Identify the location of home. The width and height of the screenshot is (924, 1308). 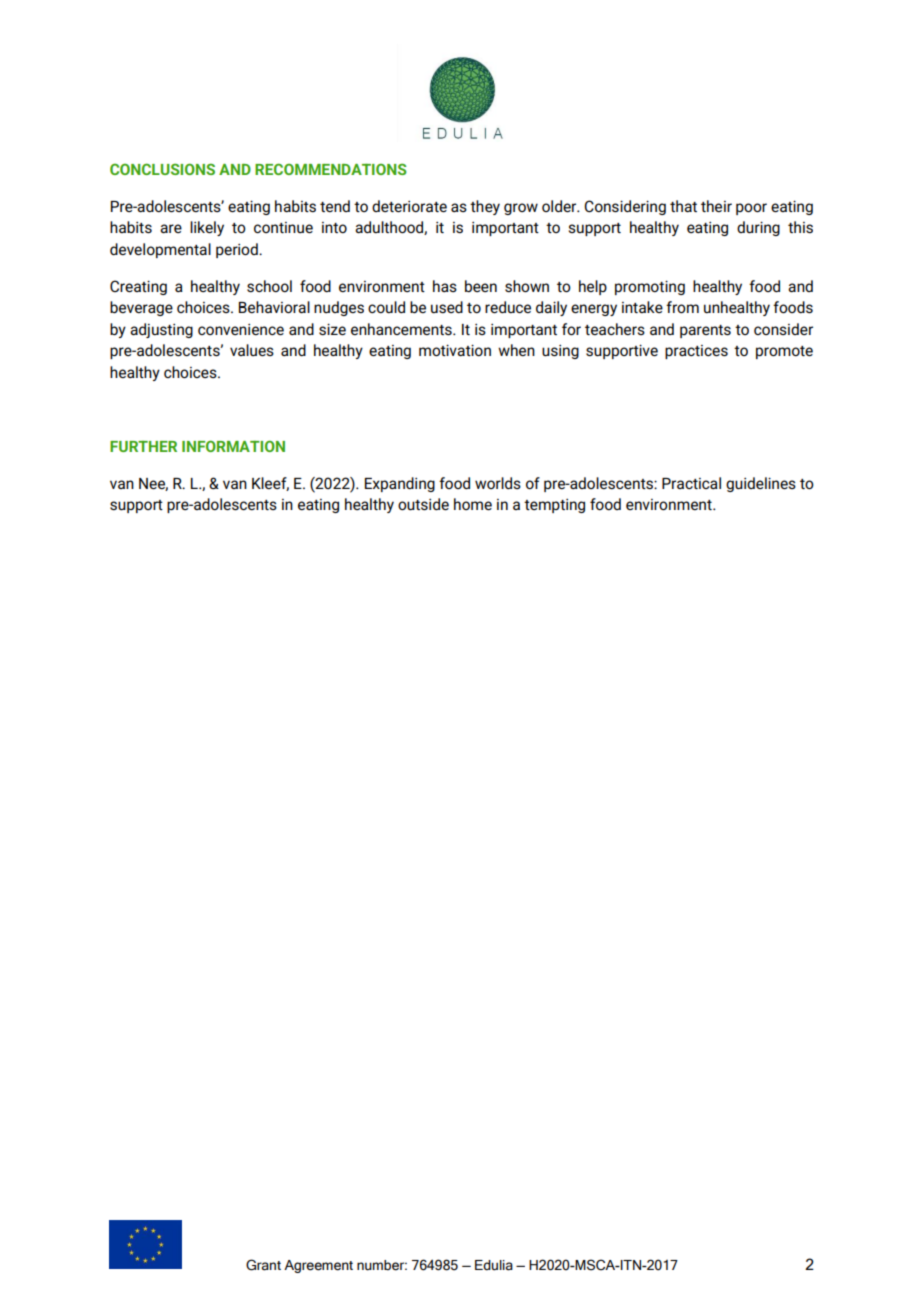
(473, 504).
